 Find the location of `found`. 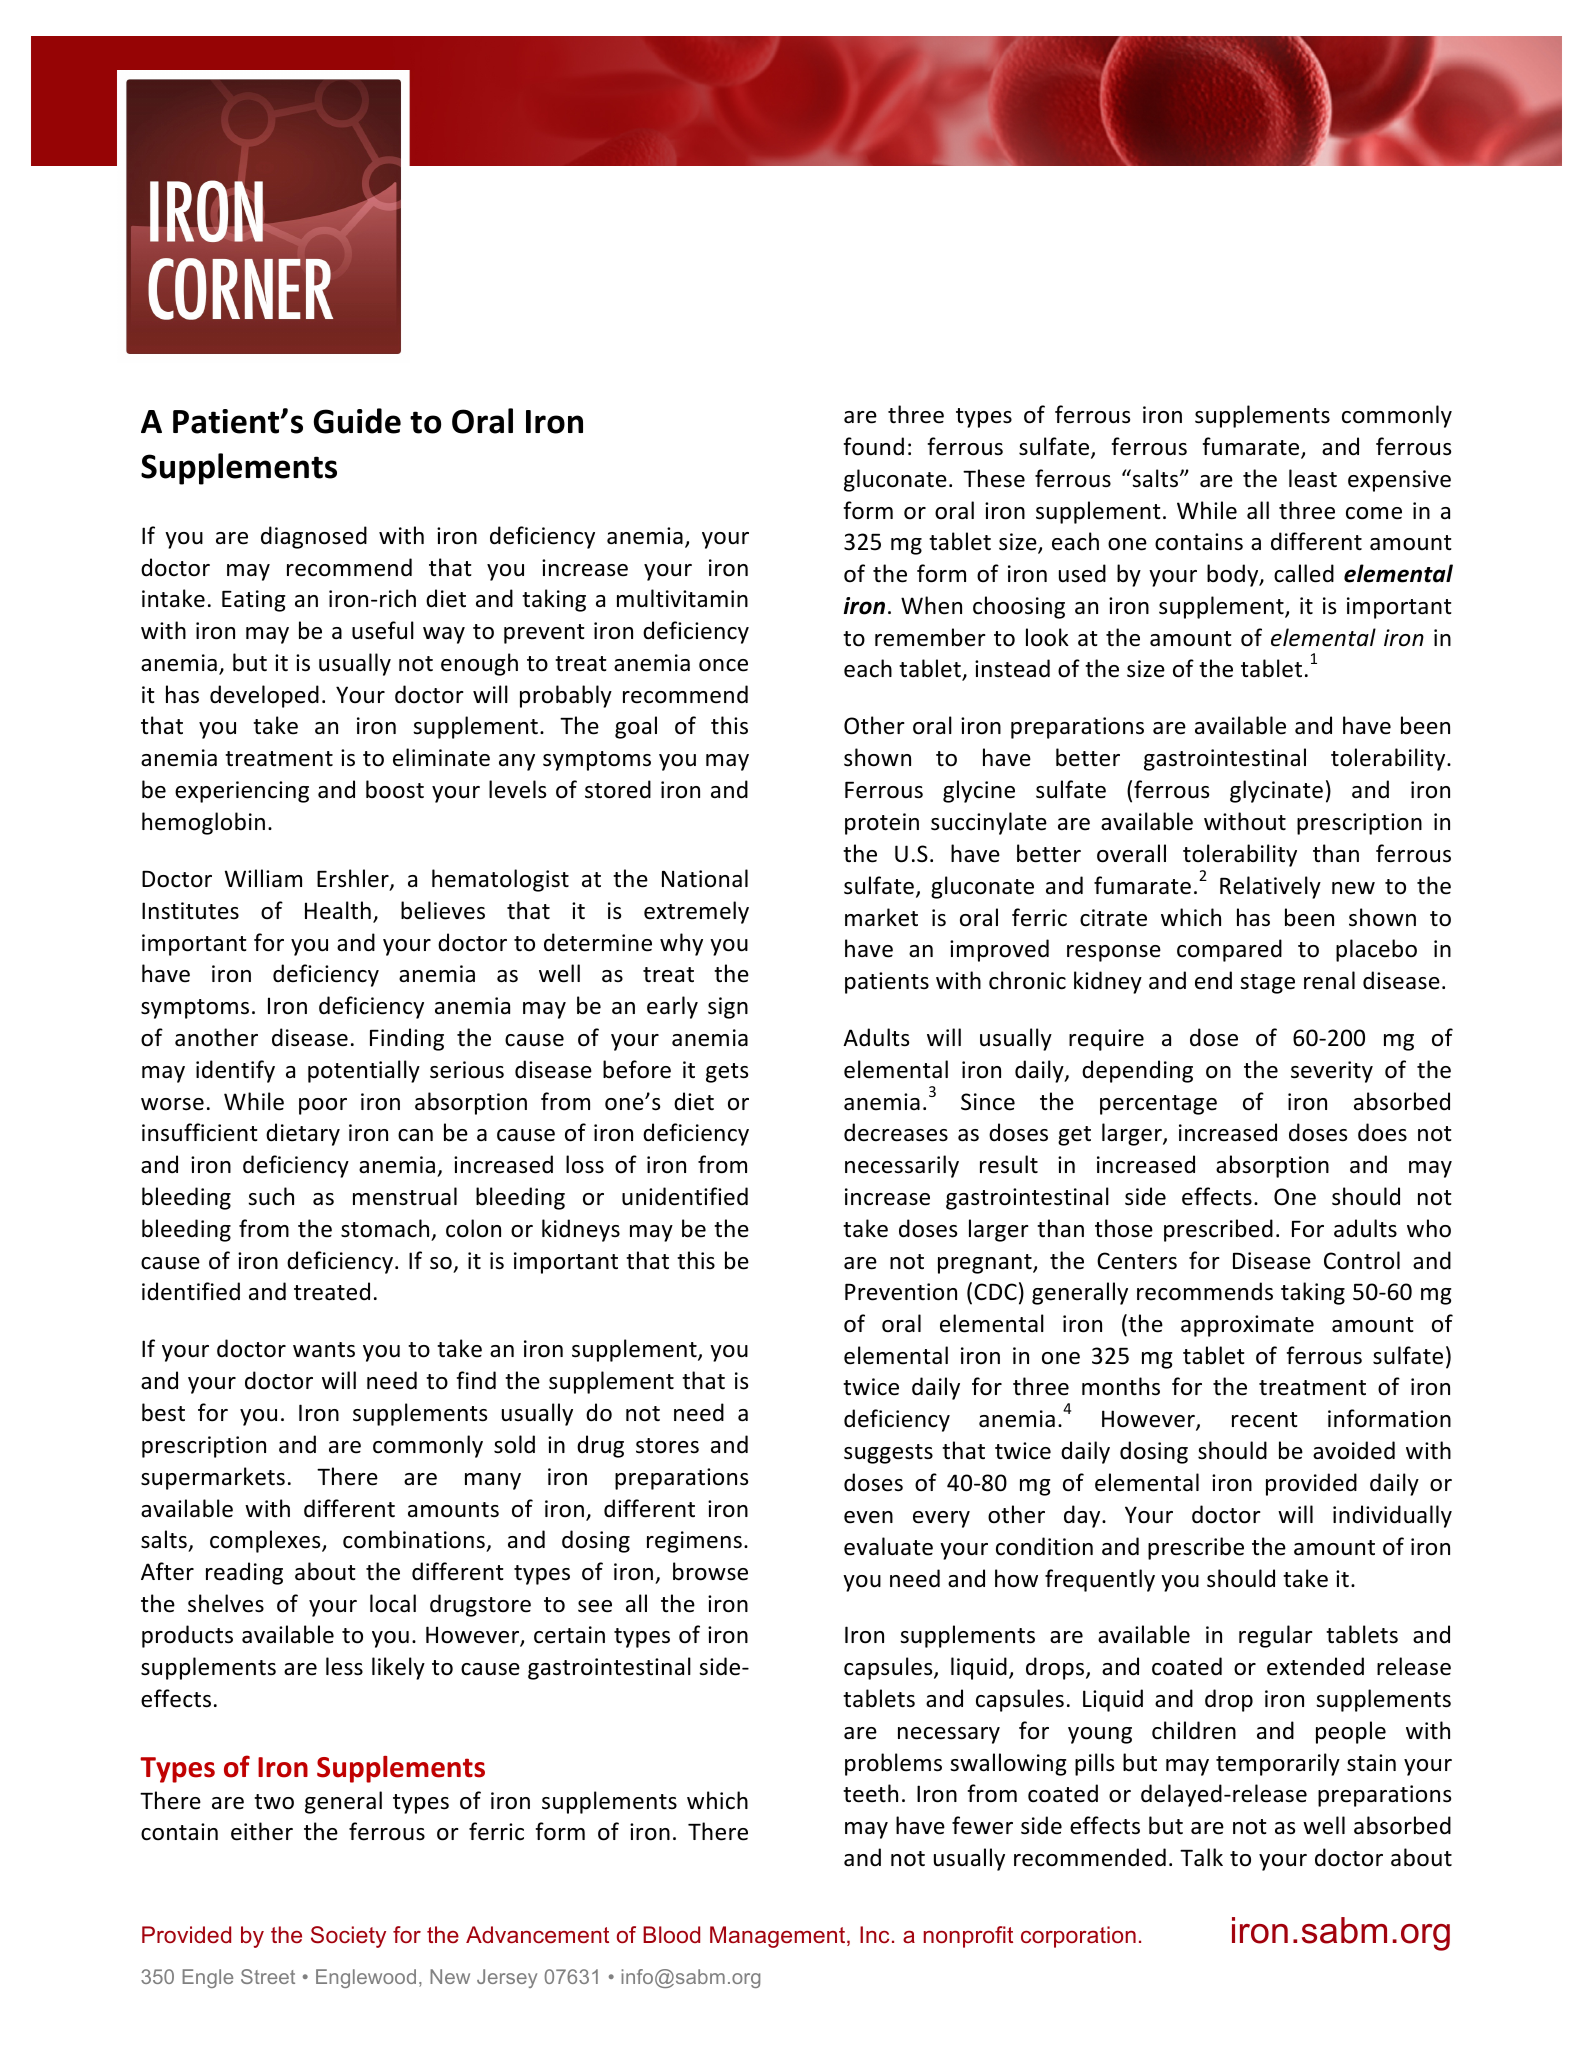

found is located at coordinates (873, 446).
